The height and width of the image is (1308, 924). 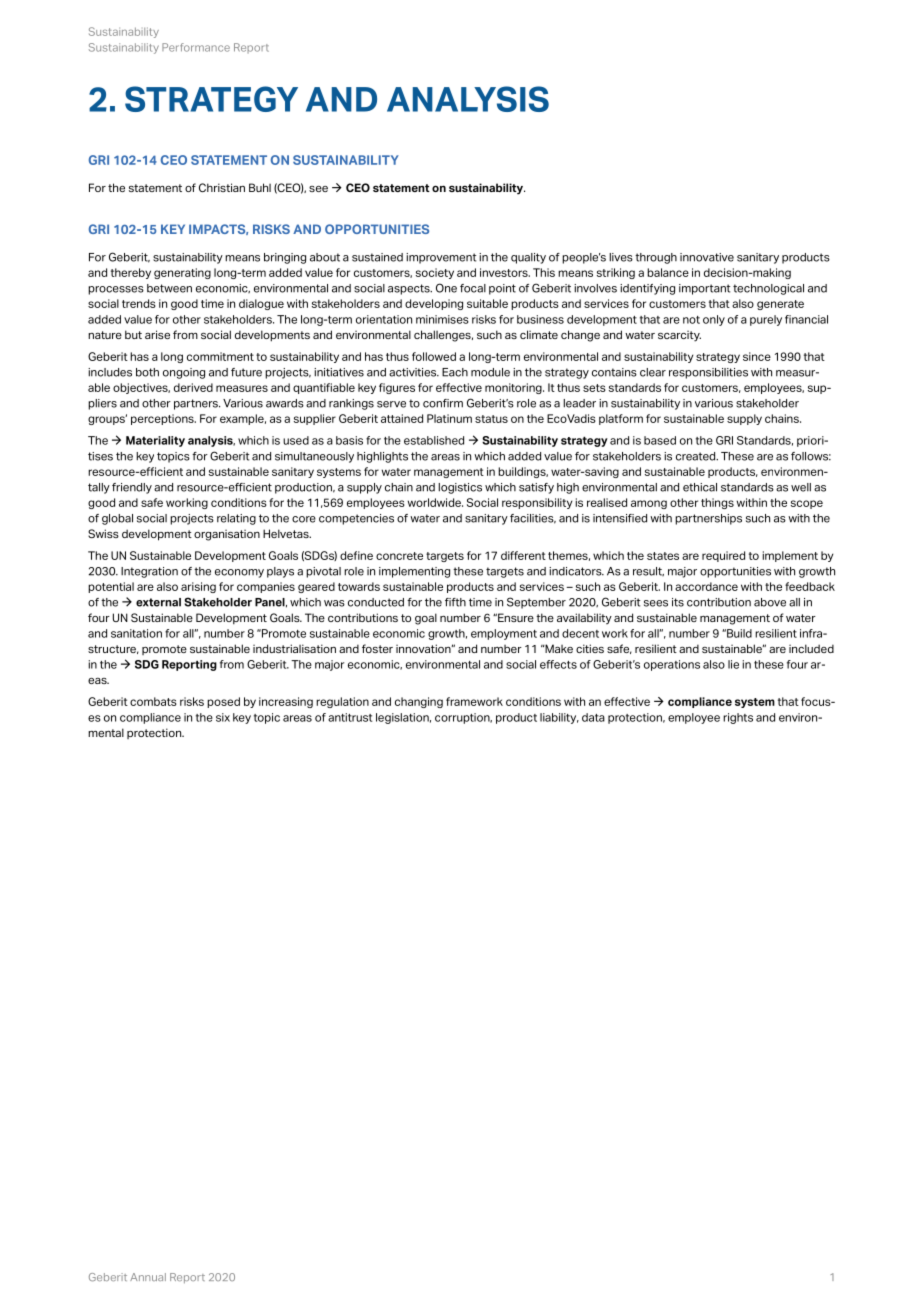 What do you see at coordinates (155, 441) in the image?
I see `Materiality` at bounding box center [155, 441].
